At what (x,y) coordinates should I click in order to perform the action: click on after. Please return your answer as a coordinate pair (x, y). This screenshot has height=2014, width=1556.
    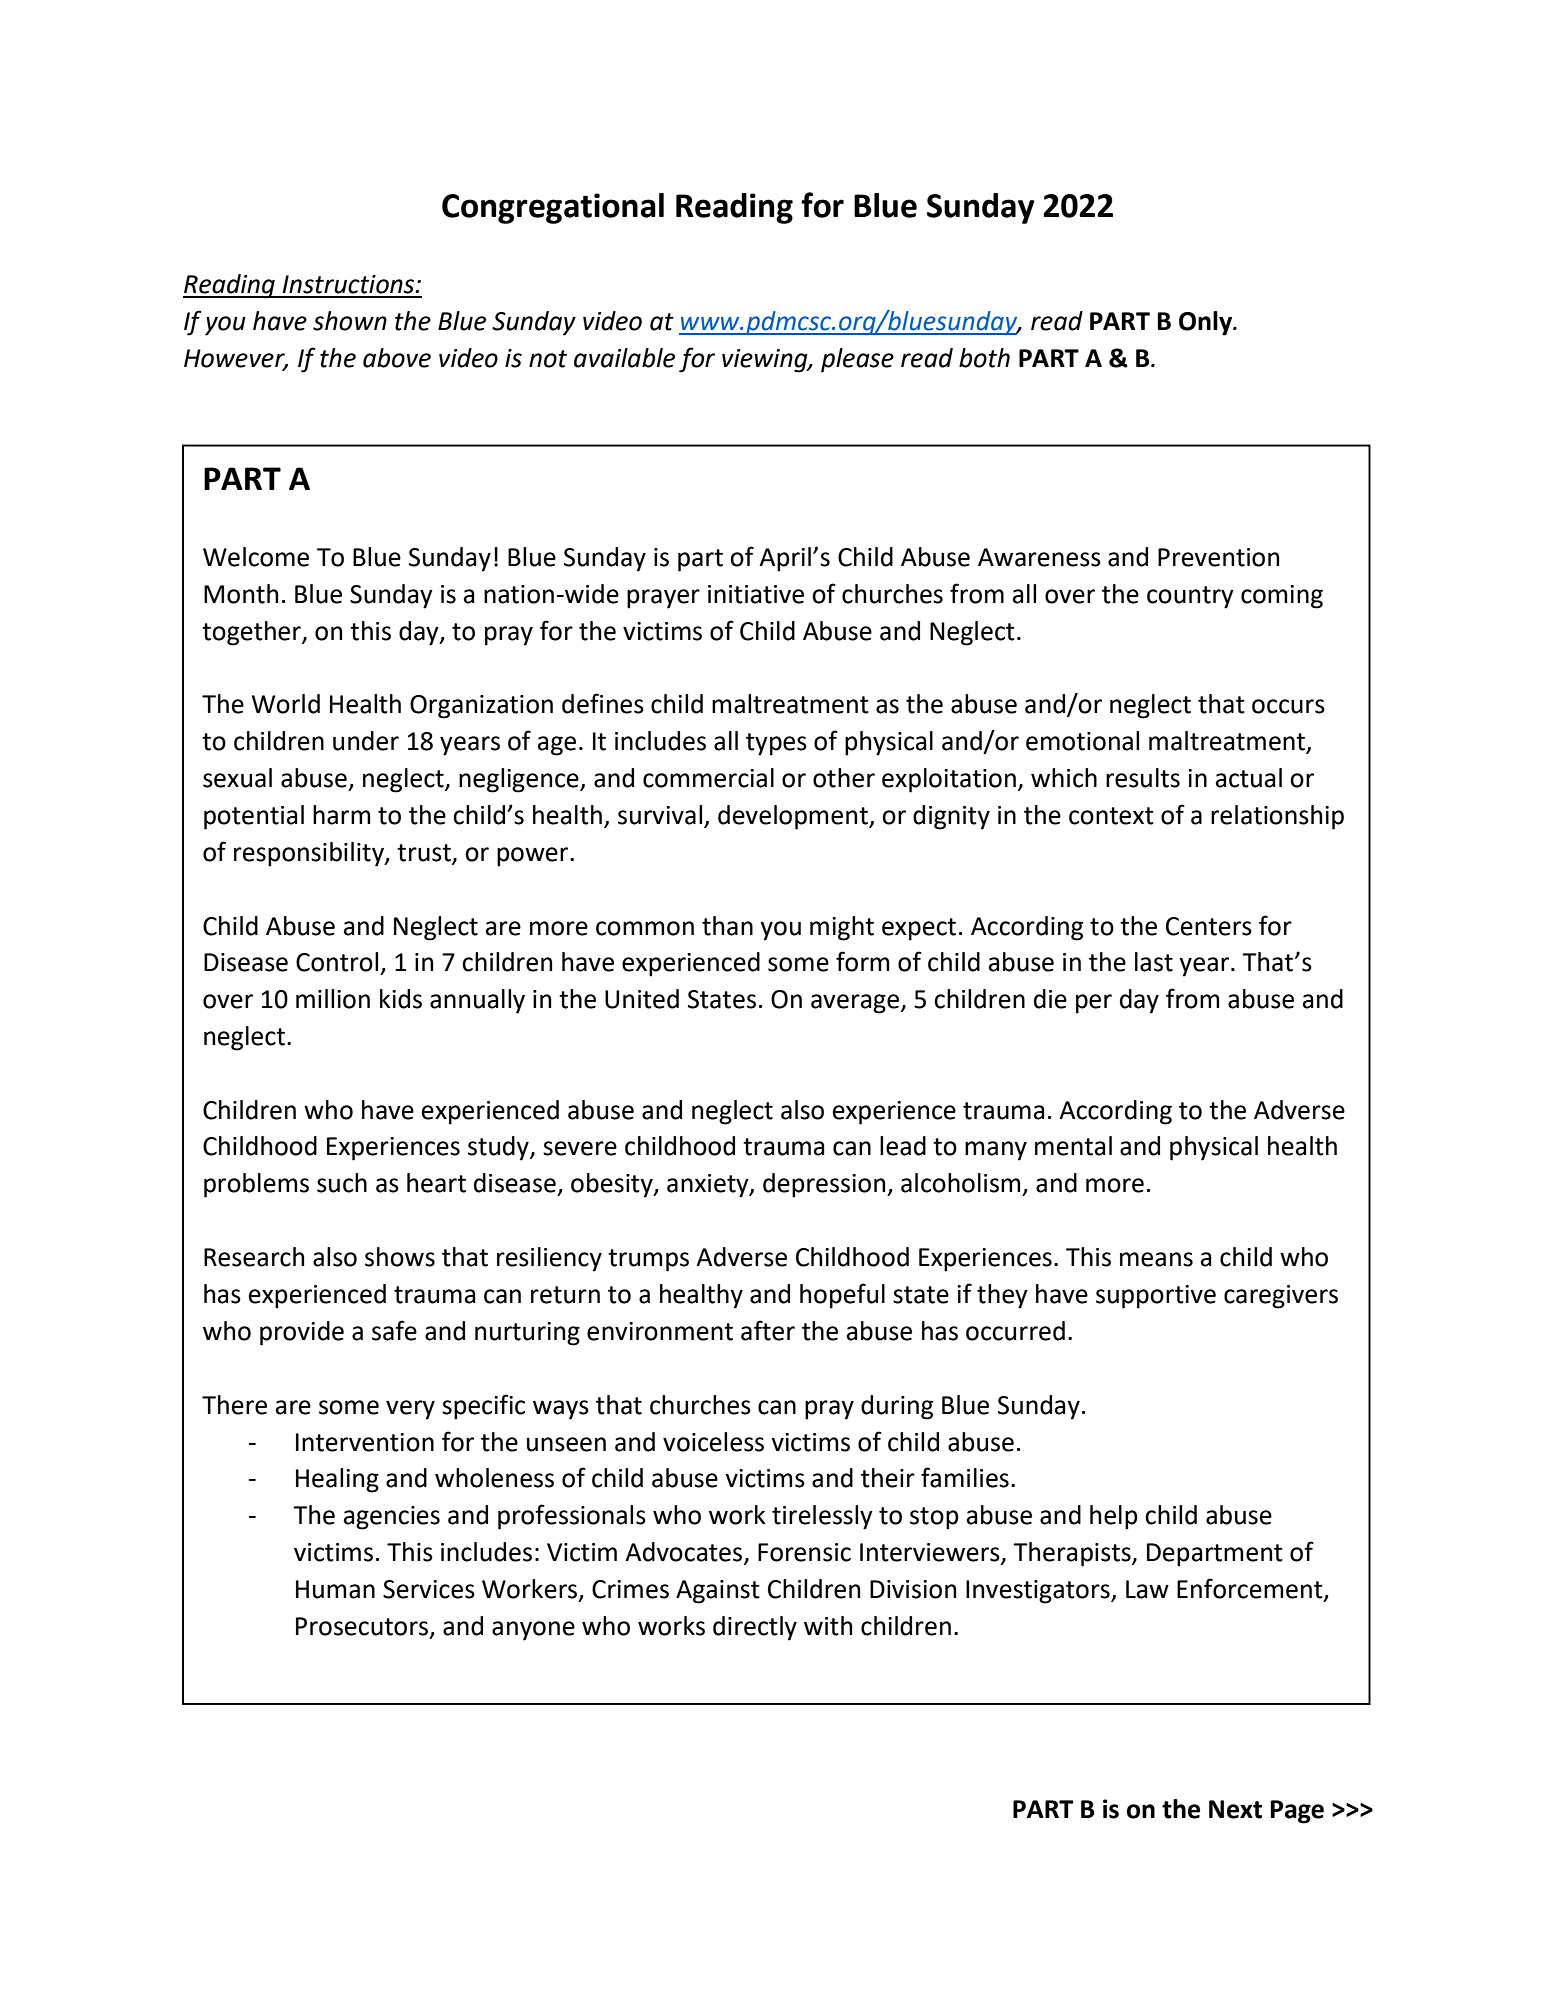
    Looking at the image, I should click on (768, 1330).
